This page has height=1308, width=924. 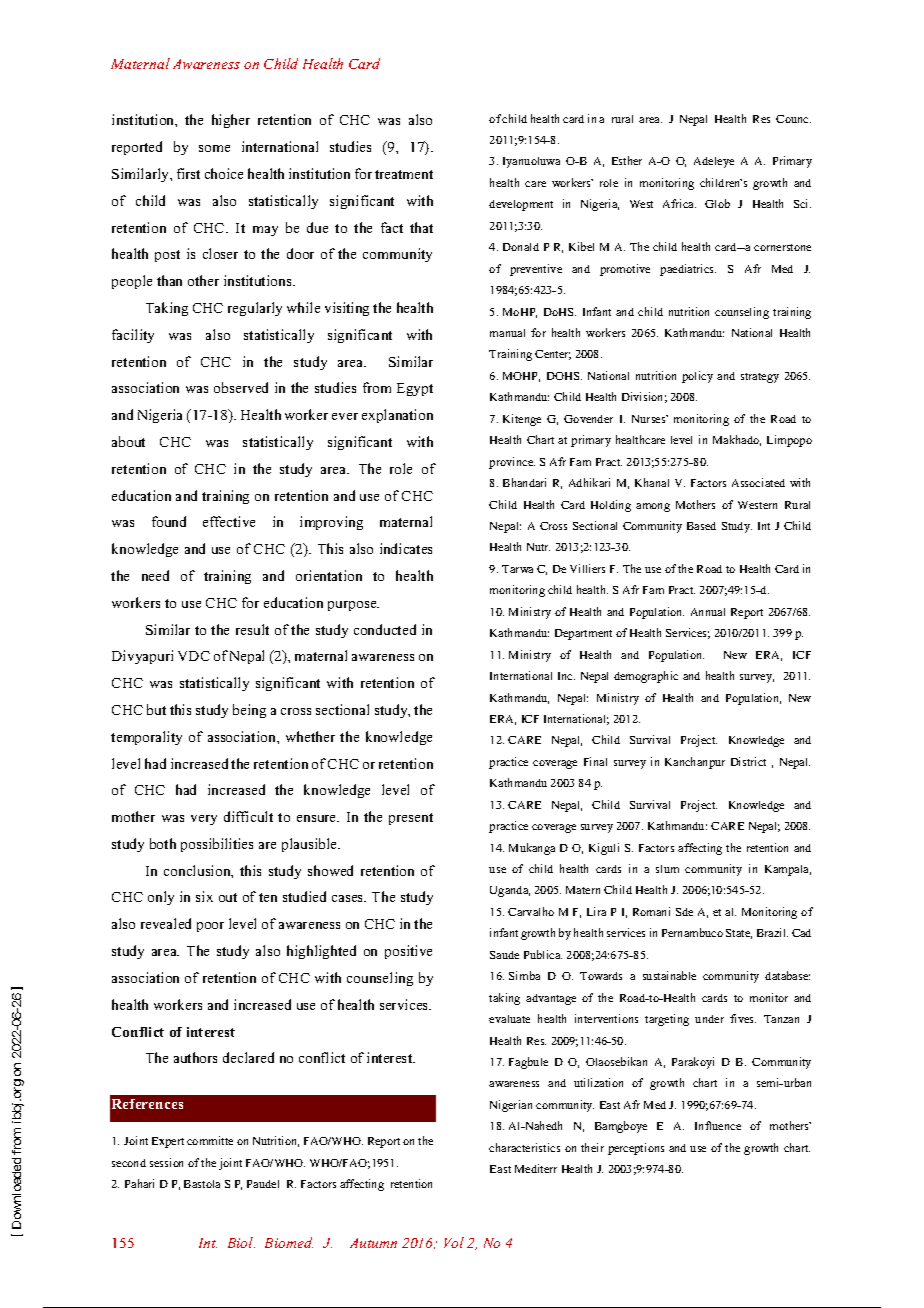 I want to click on Based, so click(x=701, y=526).
